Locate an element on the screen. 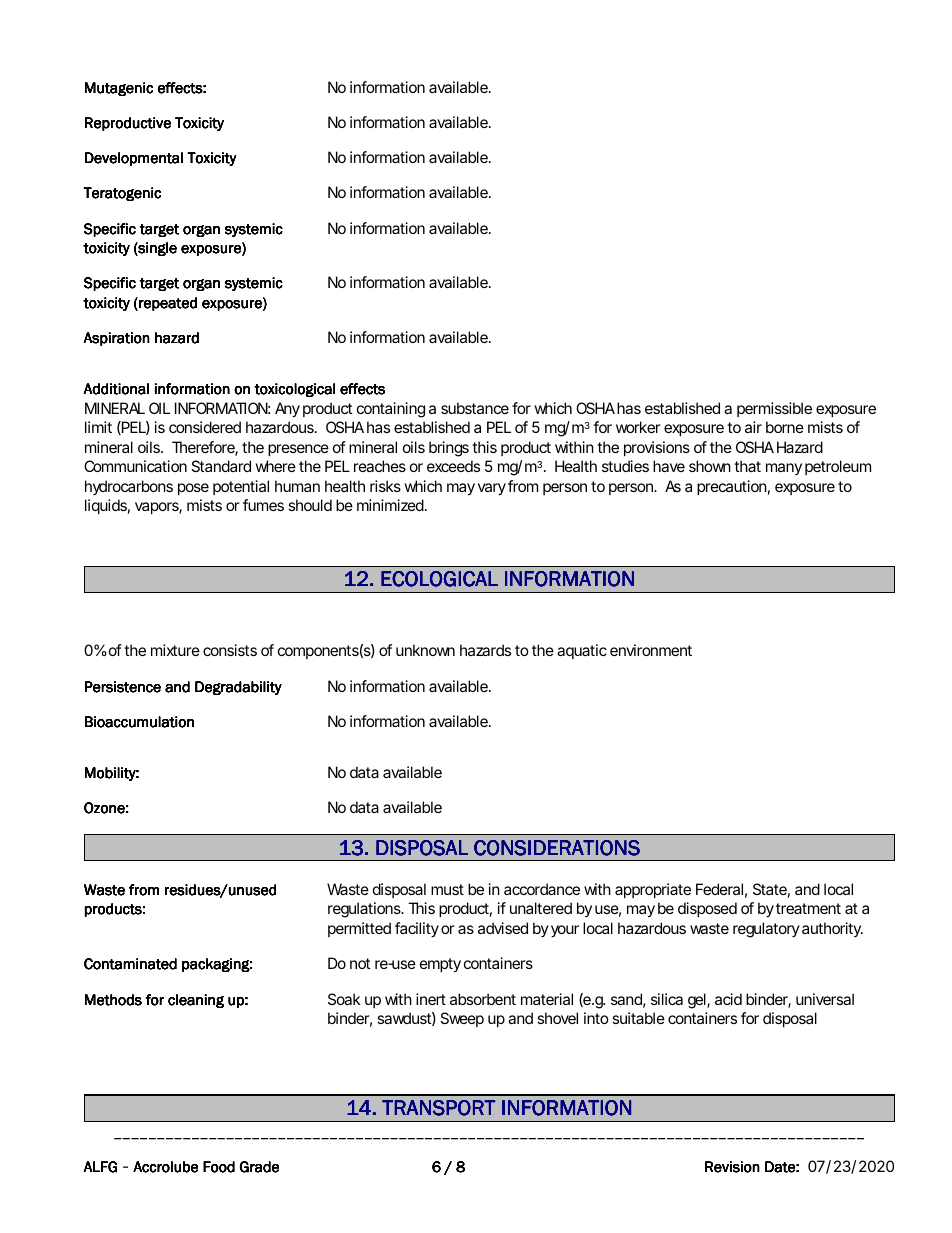 The height and width of the screenshot is (1233, 952). air is located at coordinates (753, 427).
